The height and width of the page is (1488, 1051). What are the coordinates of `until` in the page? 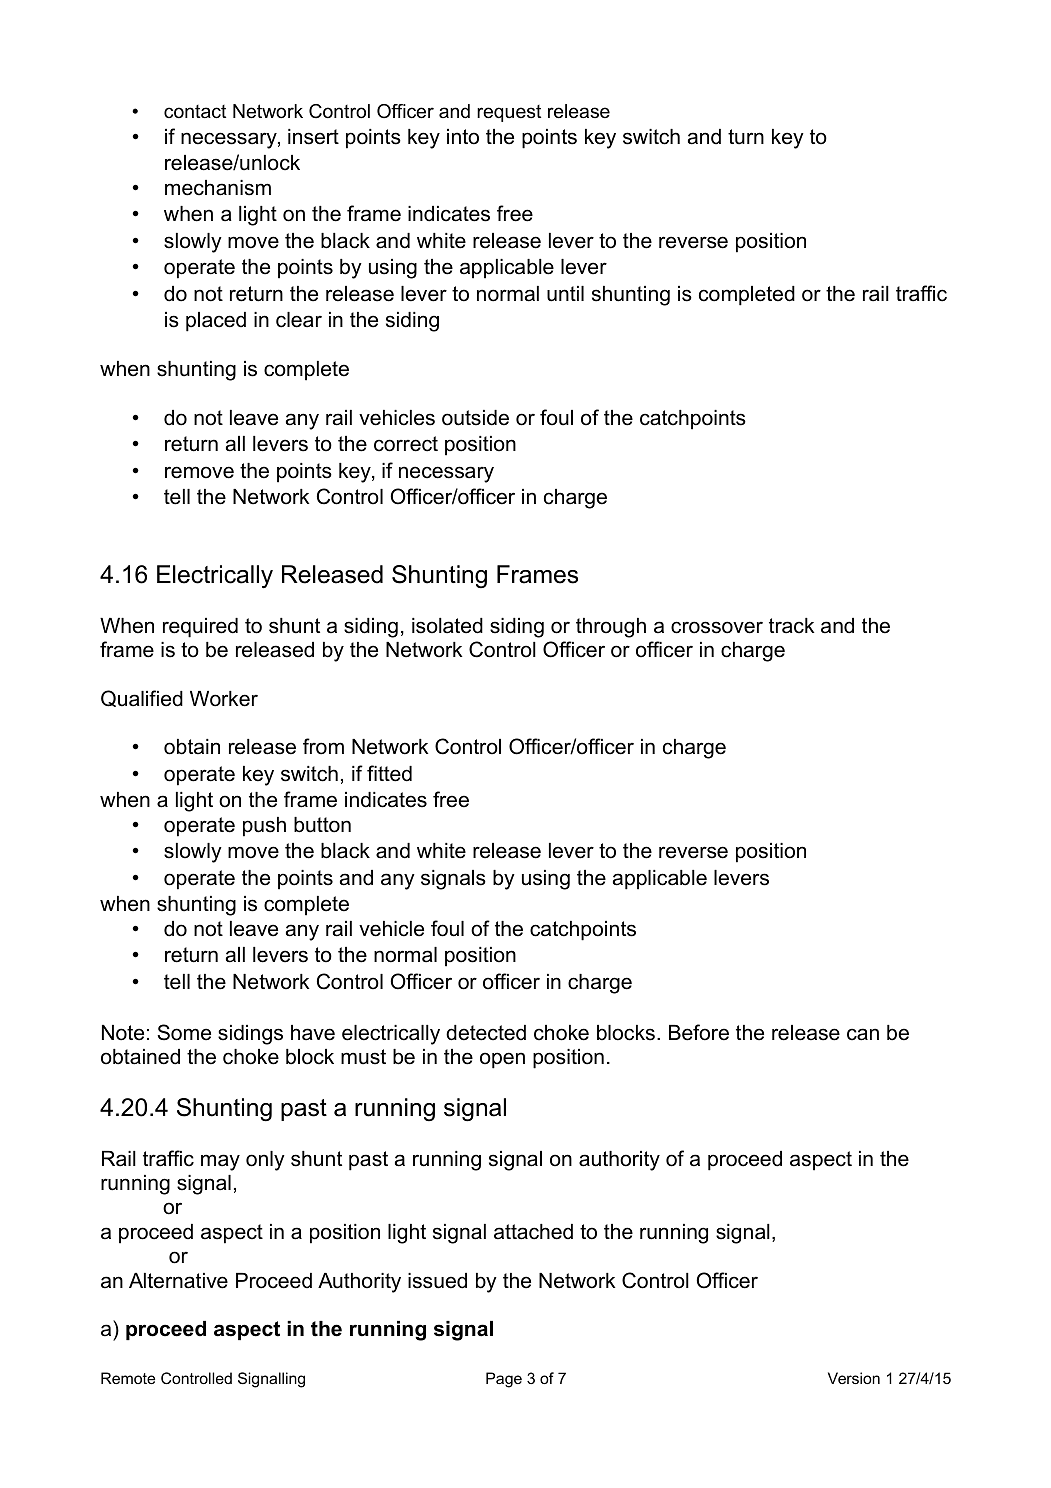 It's located at (565, 294).
